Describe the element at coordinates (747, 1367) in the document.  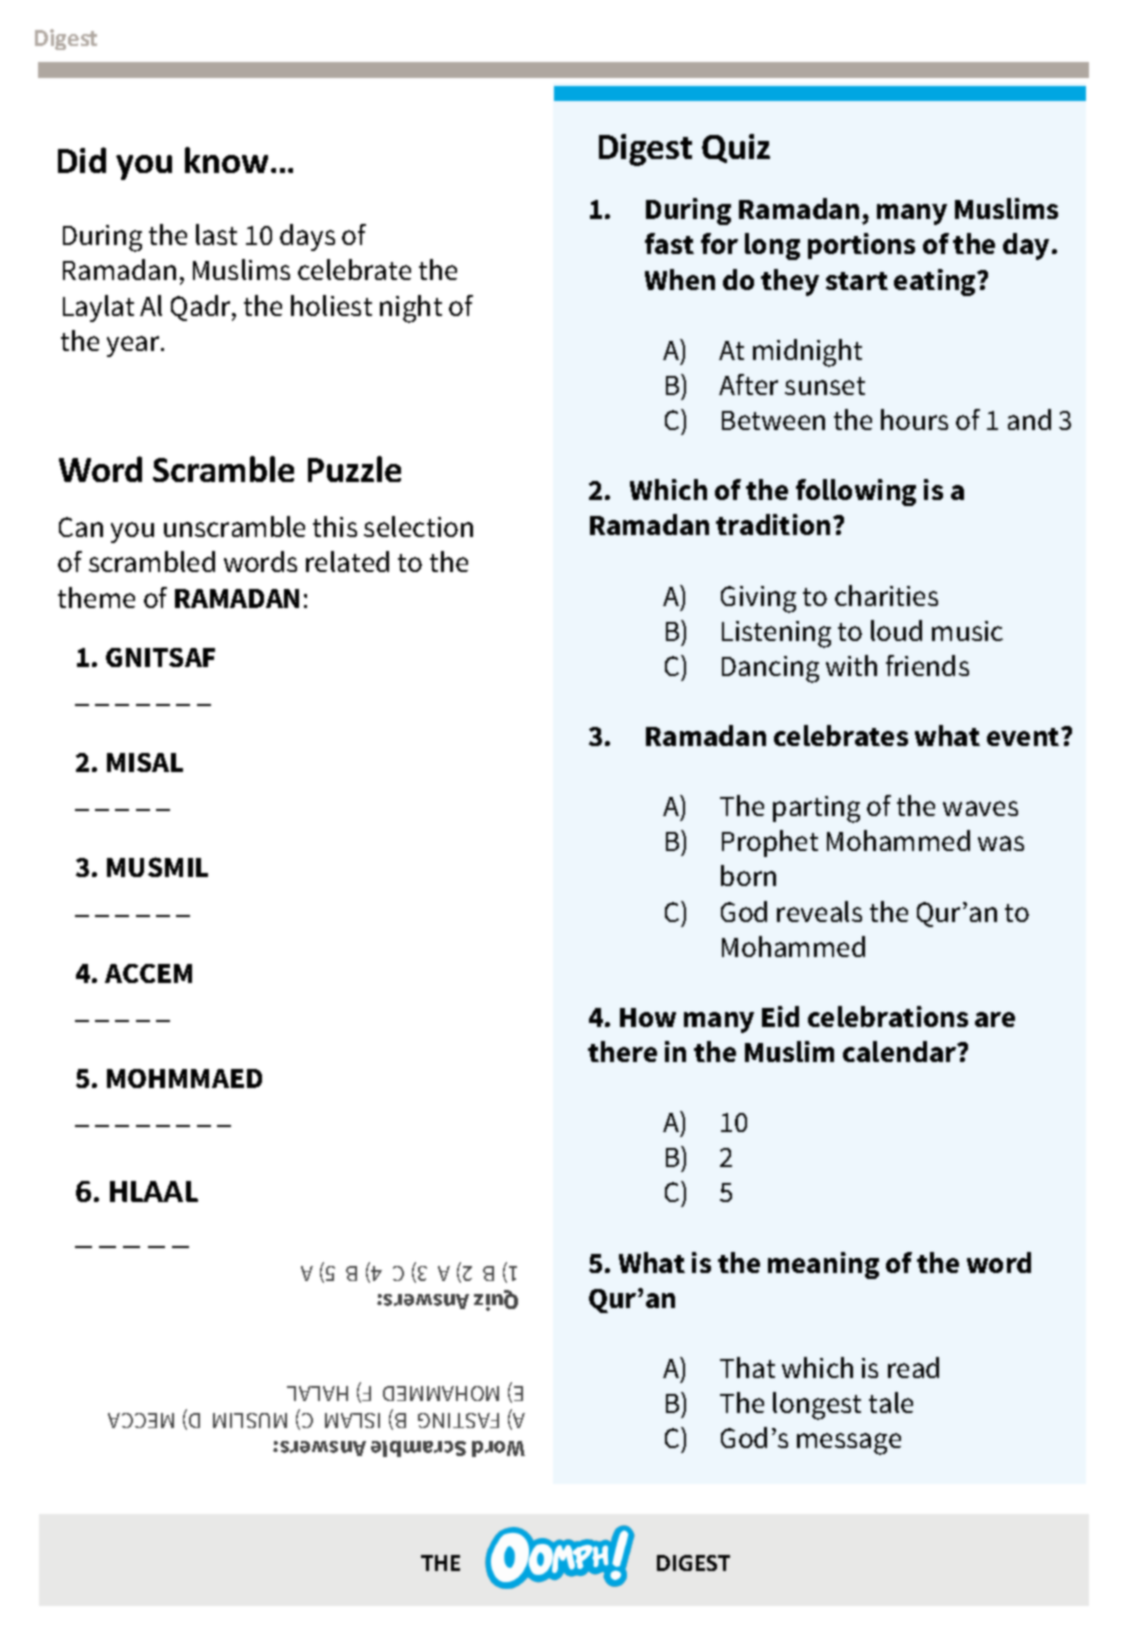
I see `That` at that location.
